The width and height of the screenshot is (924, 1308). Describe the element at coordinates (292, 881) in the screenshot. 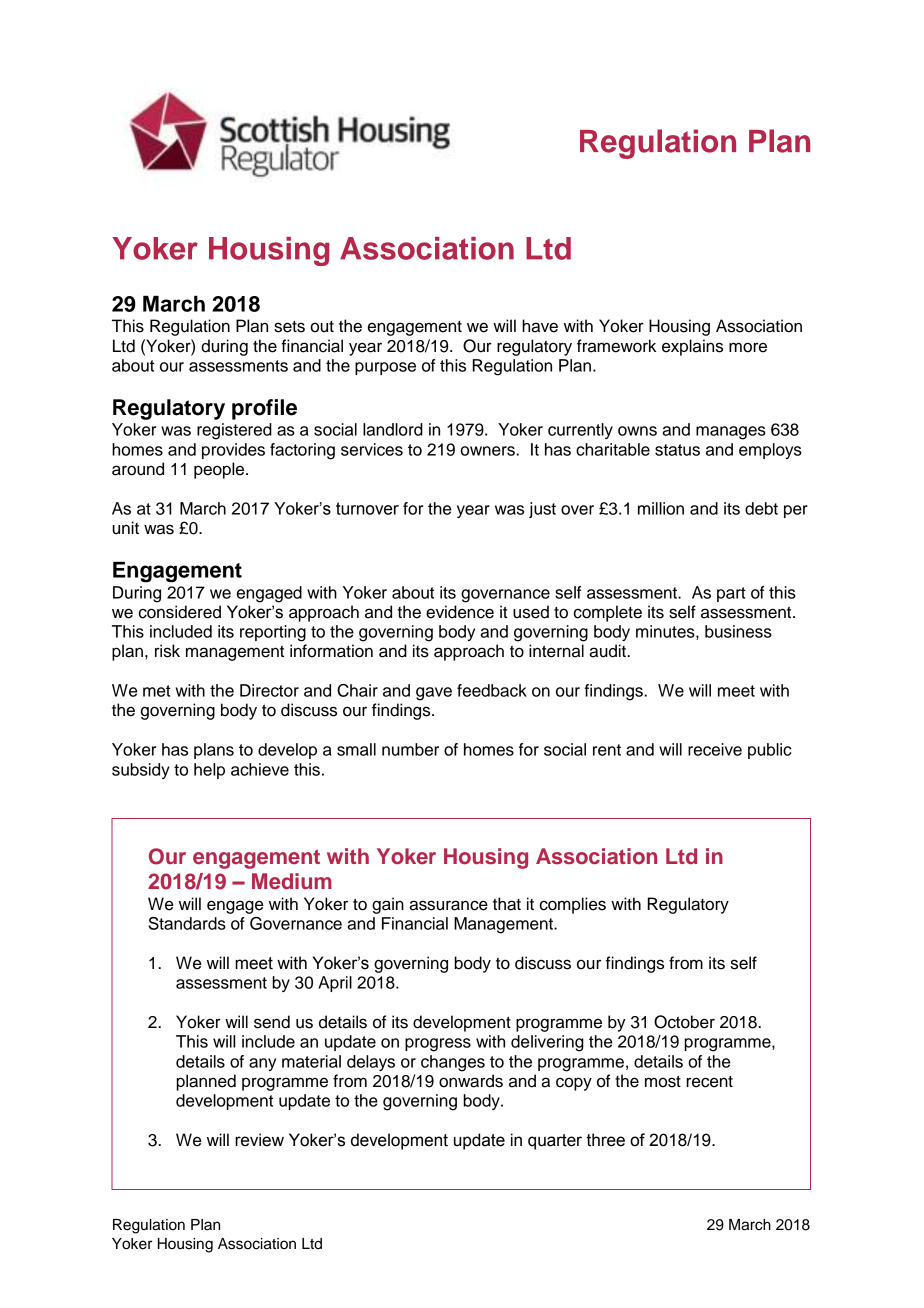

I see `Medium` at that location.
